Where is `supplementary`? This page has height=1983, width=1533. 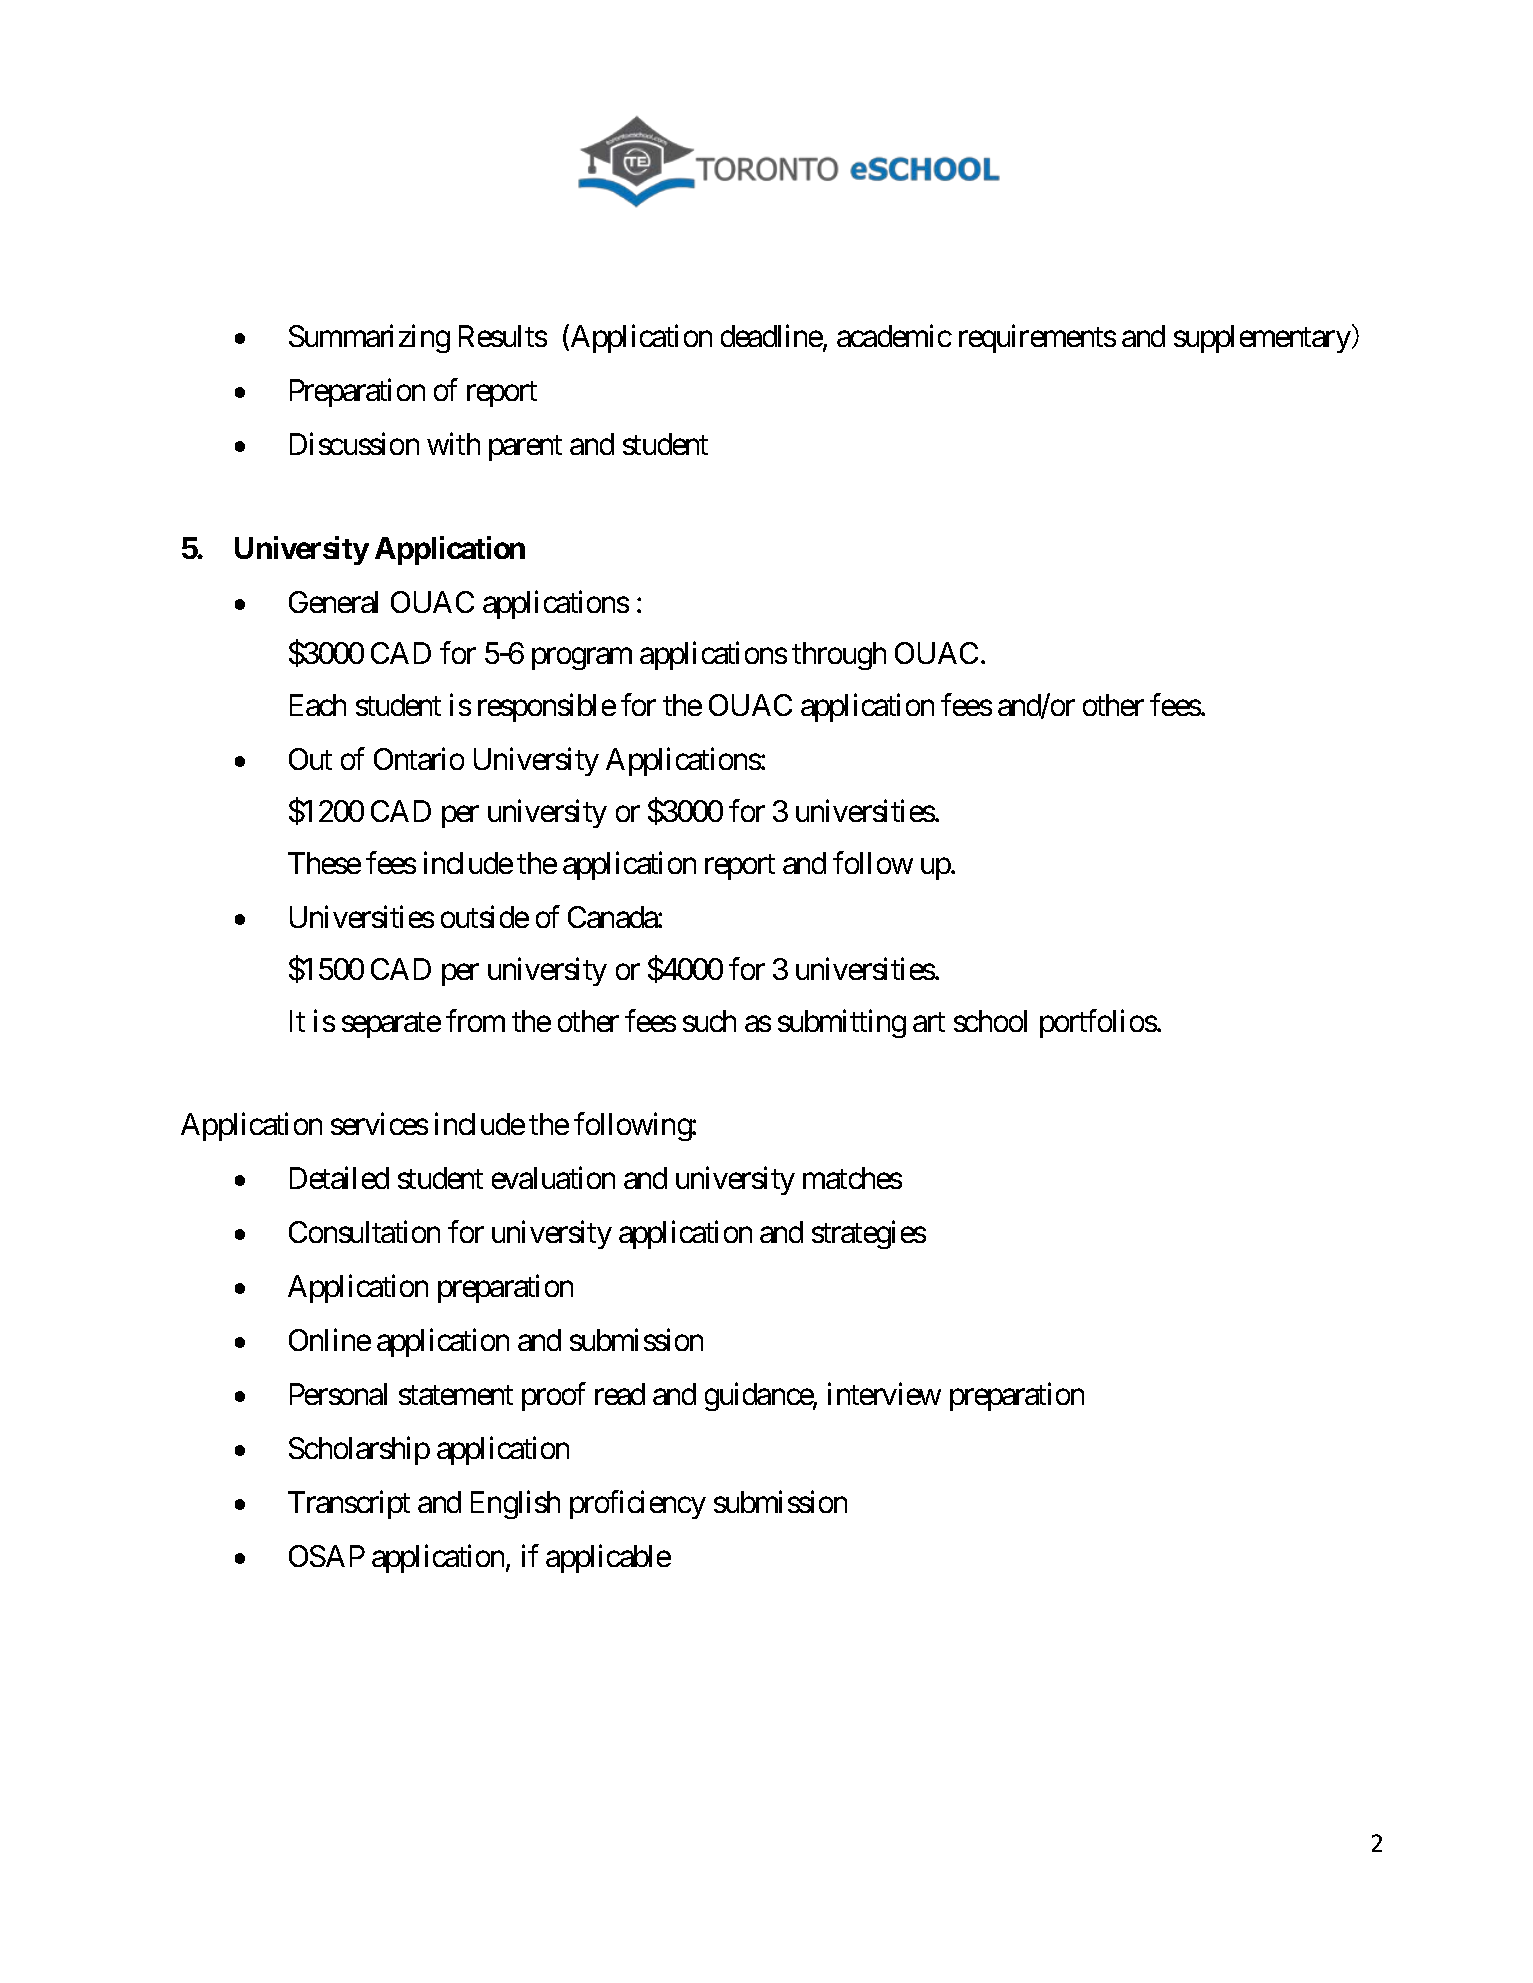
supplementary is located at coordinates (1262, 339).
